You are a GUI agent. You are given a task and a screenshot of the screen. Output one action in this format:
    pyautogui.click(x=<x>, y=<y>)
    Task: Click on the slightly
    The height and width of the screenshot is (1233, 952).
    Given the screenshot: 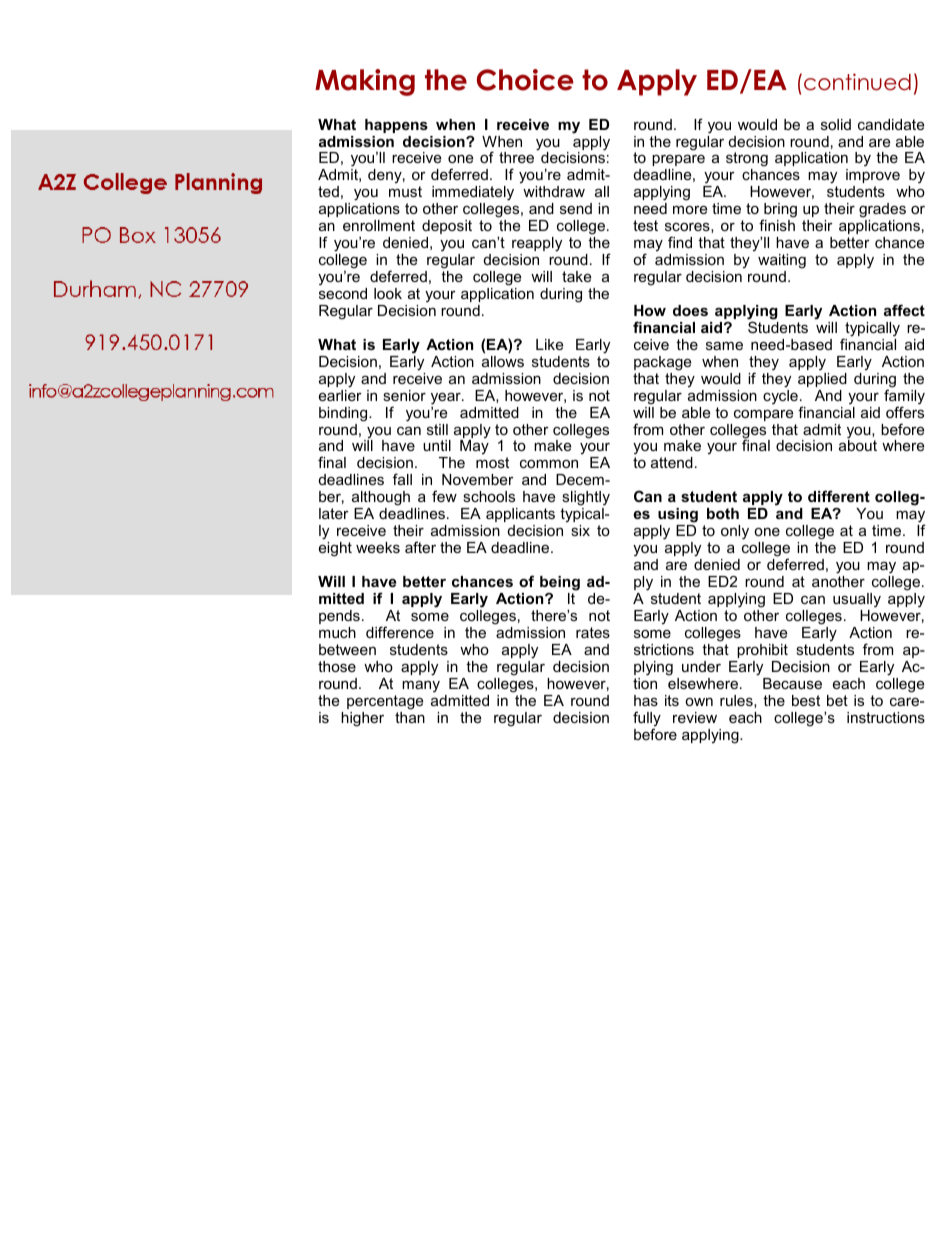 What is the action you would take?
    pyautogui.click(x=586, y=500)
